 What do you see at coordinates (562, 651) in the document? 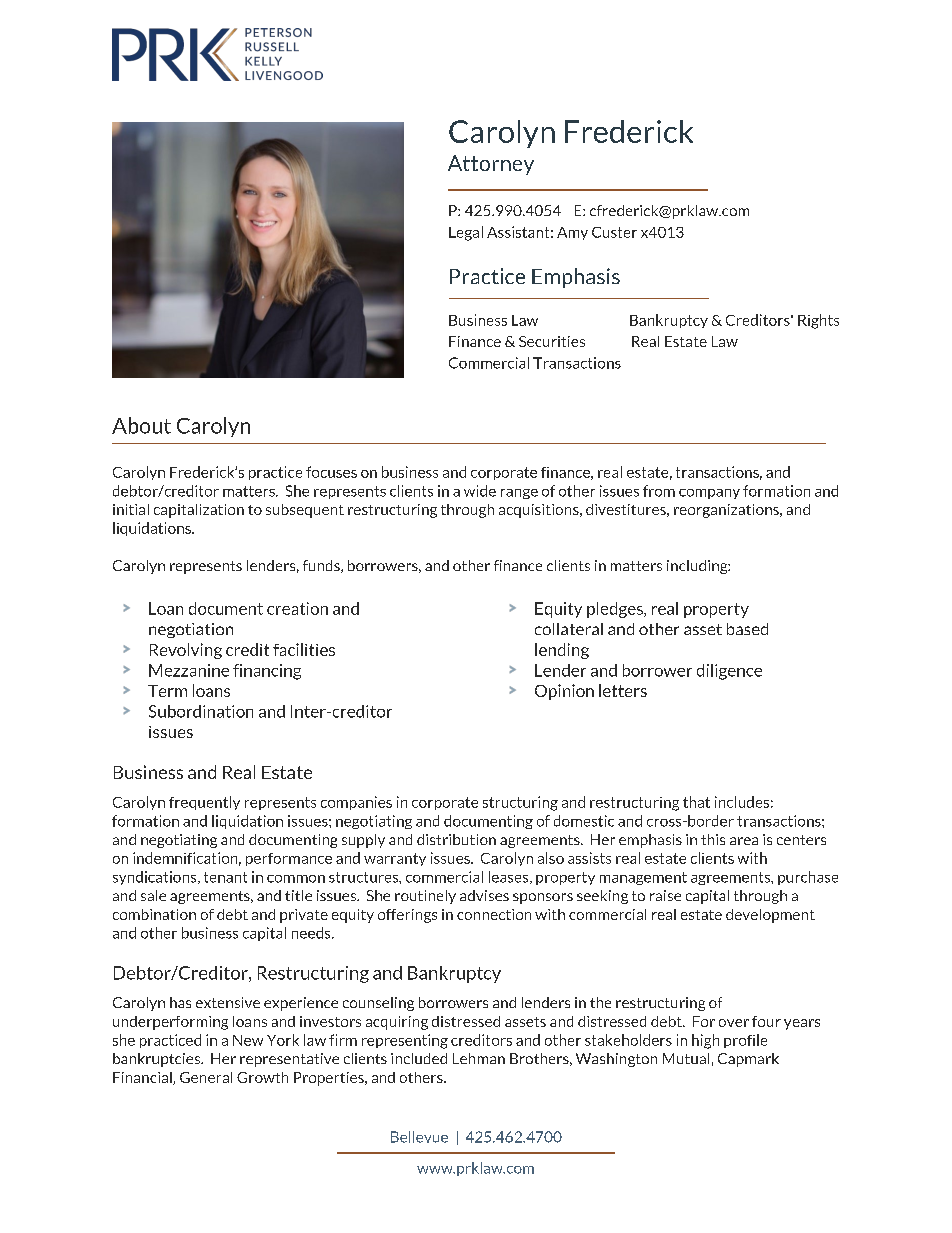
I see `lending` at bounding box center [562, 651].
